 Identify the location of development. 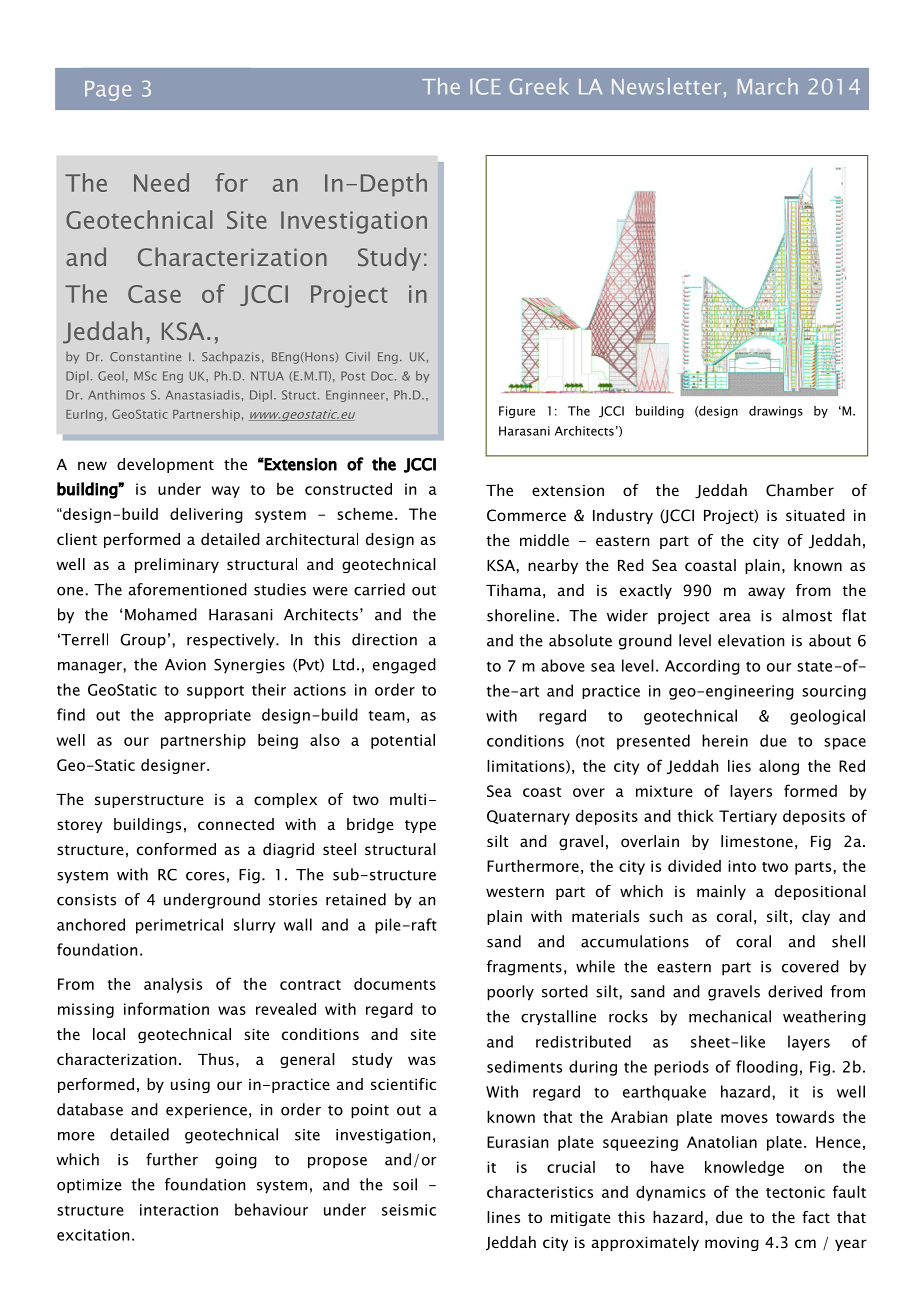
(165, 465).
